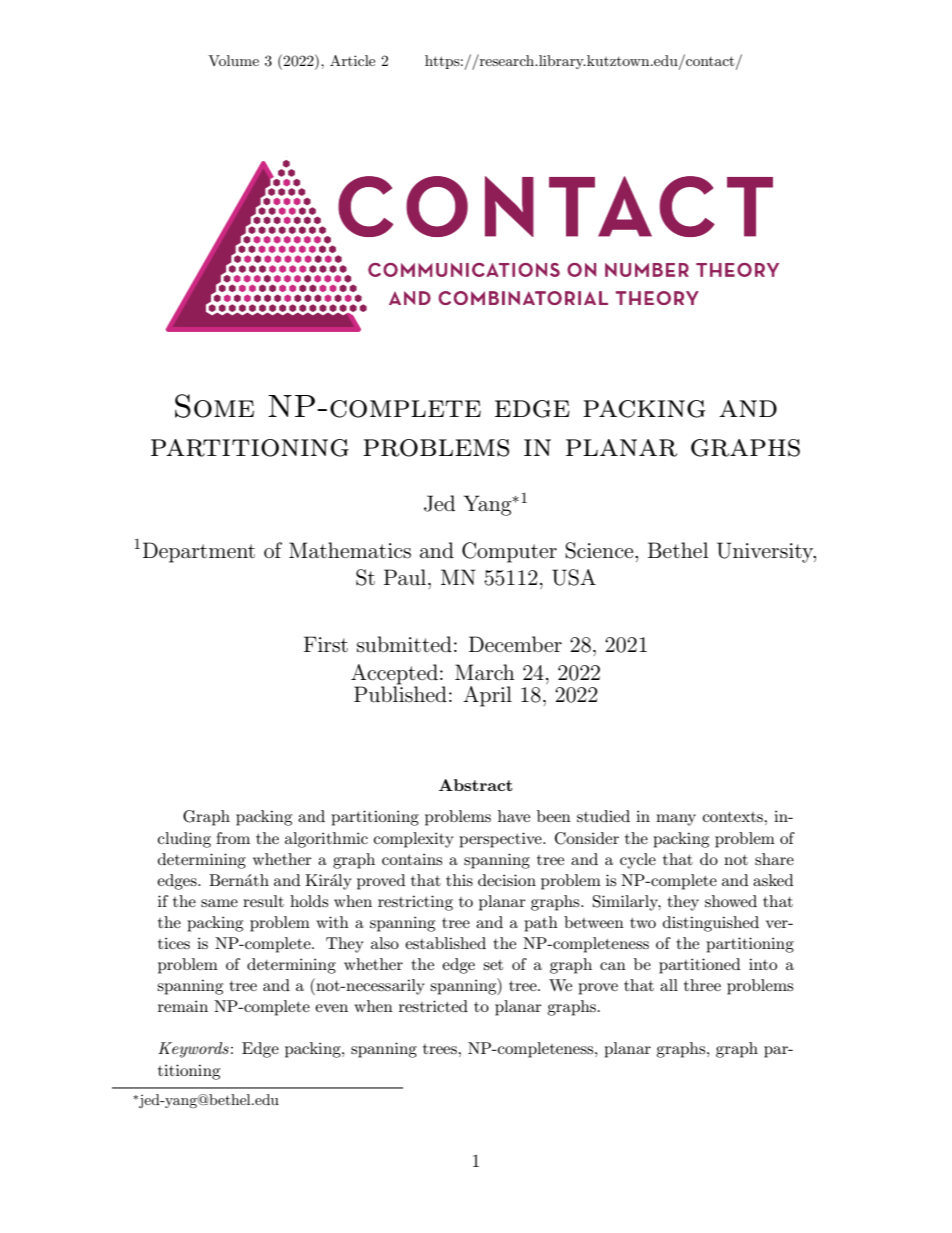  What do you see at coordinates (352, 60) in the screenshot?
I see `Article` at bounding box center [352, 60].
